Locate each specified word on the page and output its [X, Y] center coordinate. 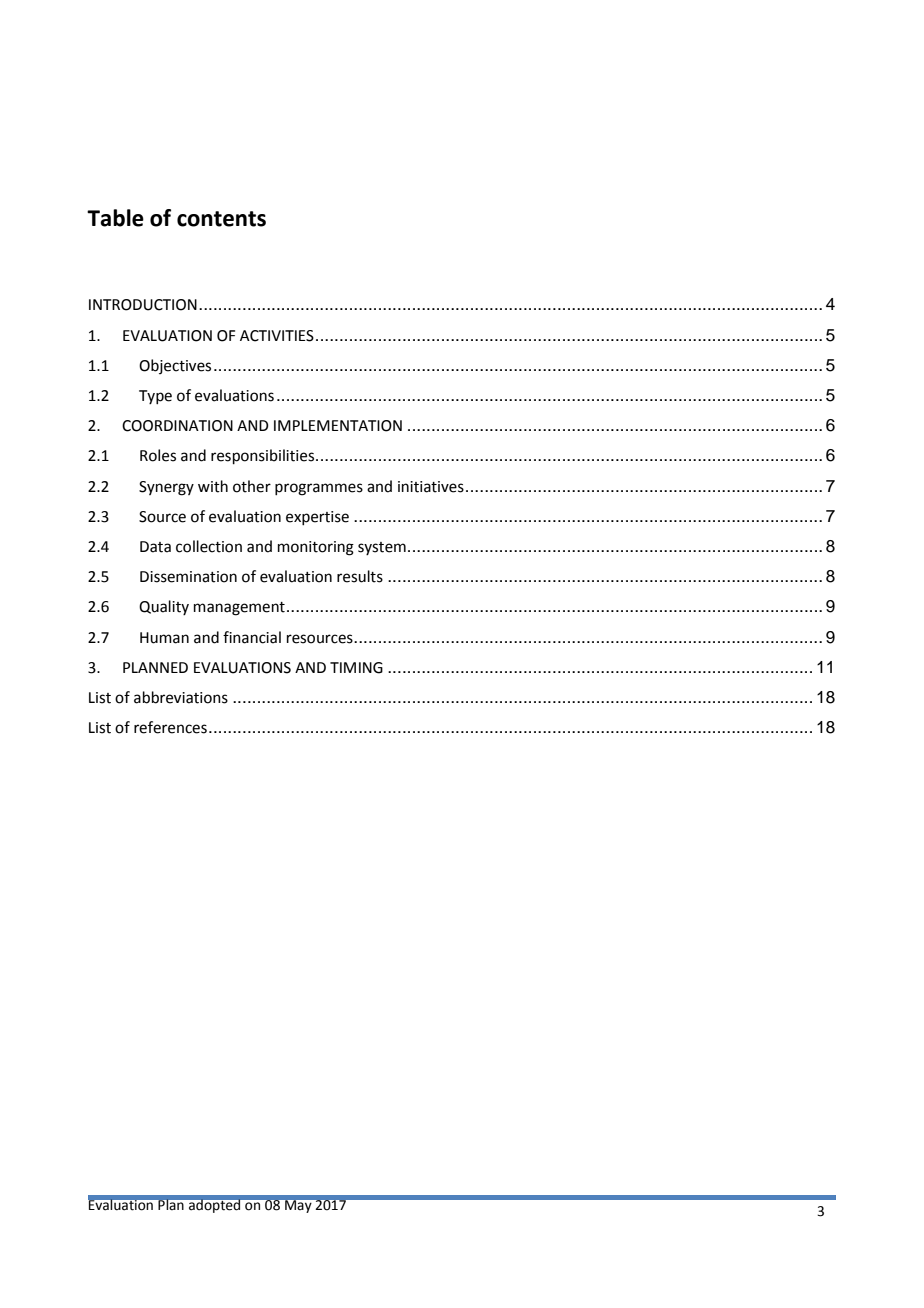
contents [221, 219]
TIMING [356, 668]
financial [252, 637]
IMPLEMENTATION [338, 426]
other [252, 486]
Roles [158, 455]
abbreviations [181, 697]
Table [115, 218]
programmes [319, 489]
